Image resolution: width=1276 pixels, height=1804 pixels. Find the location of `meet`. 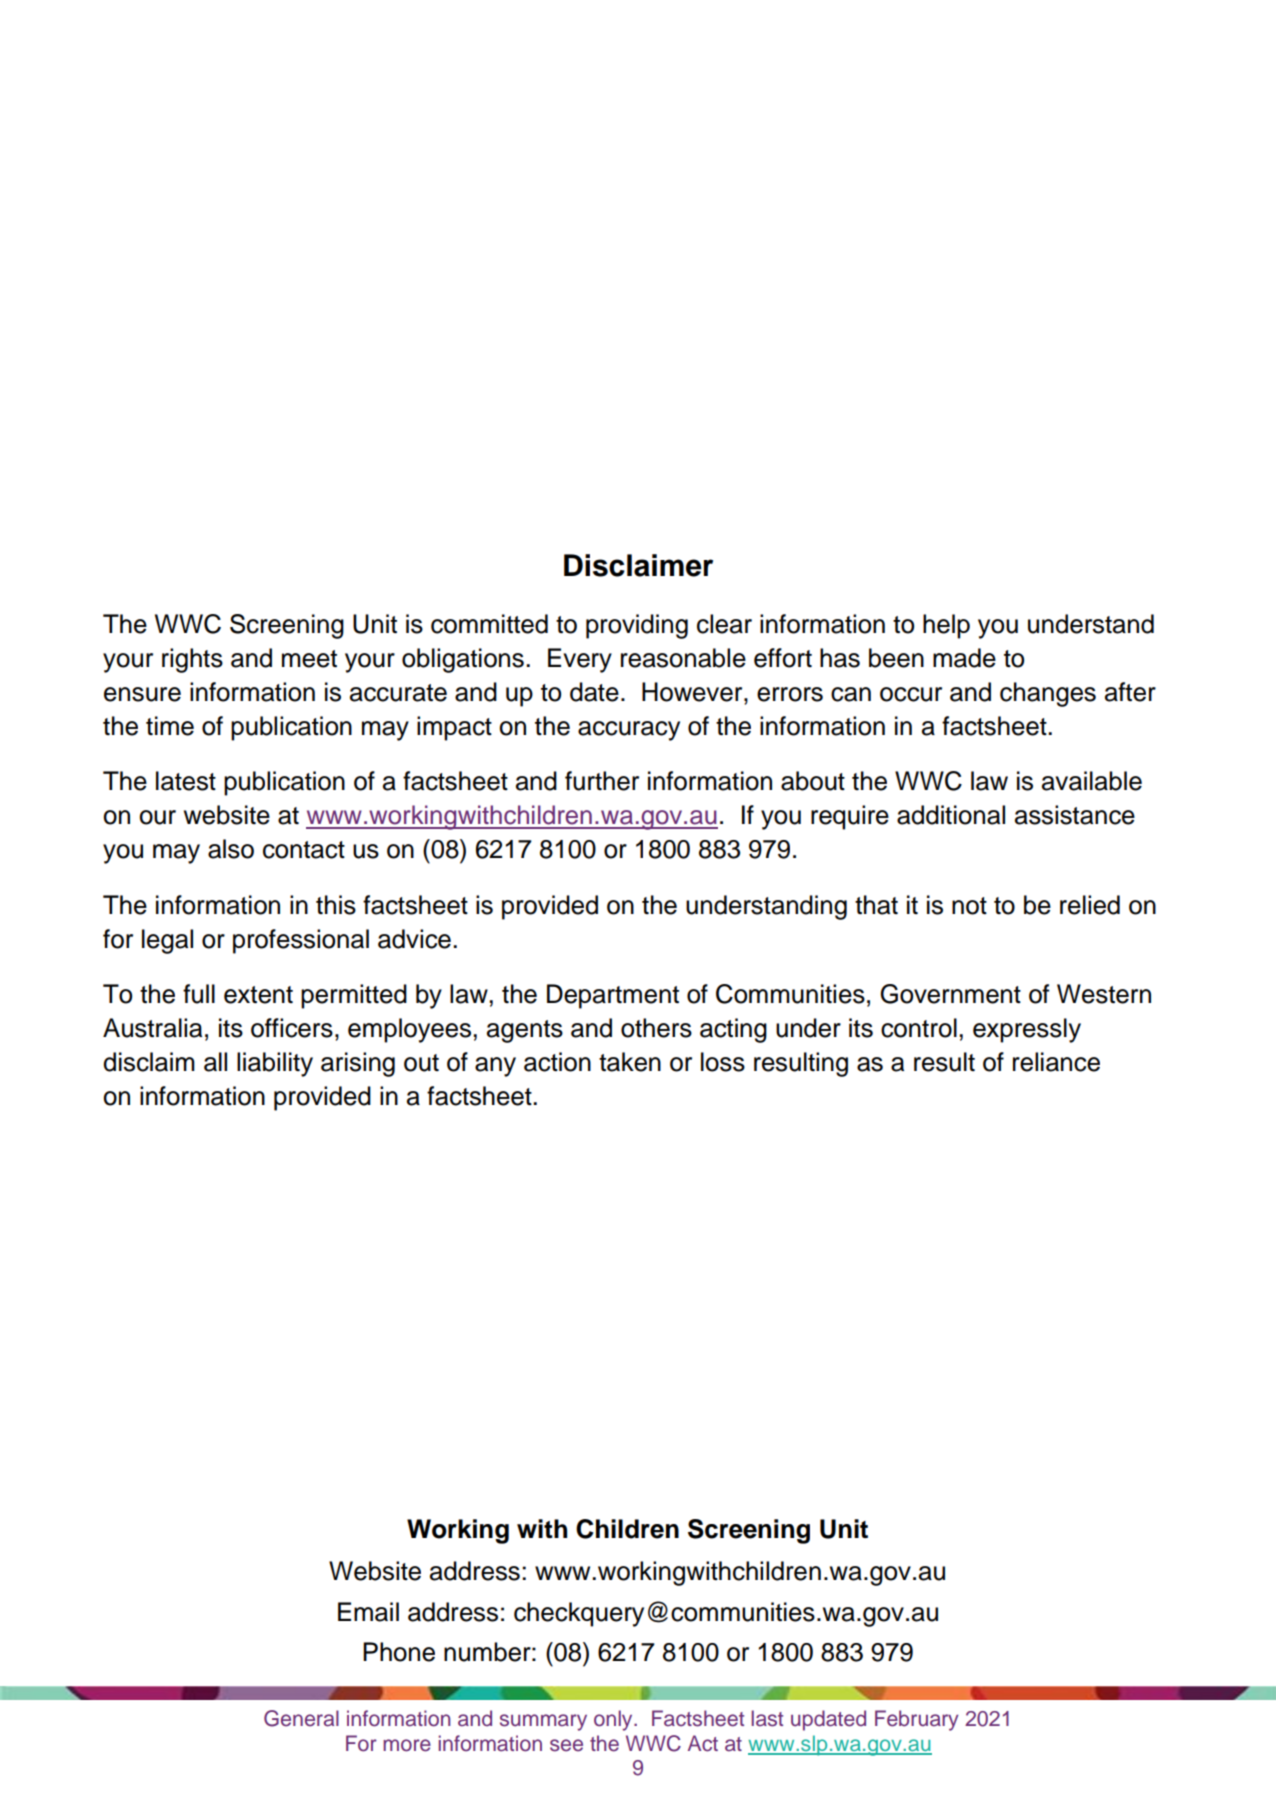

meet is located at coordinates (309, 659).
